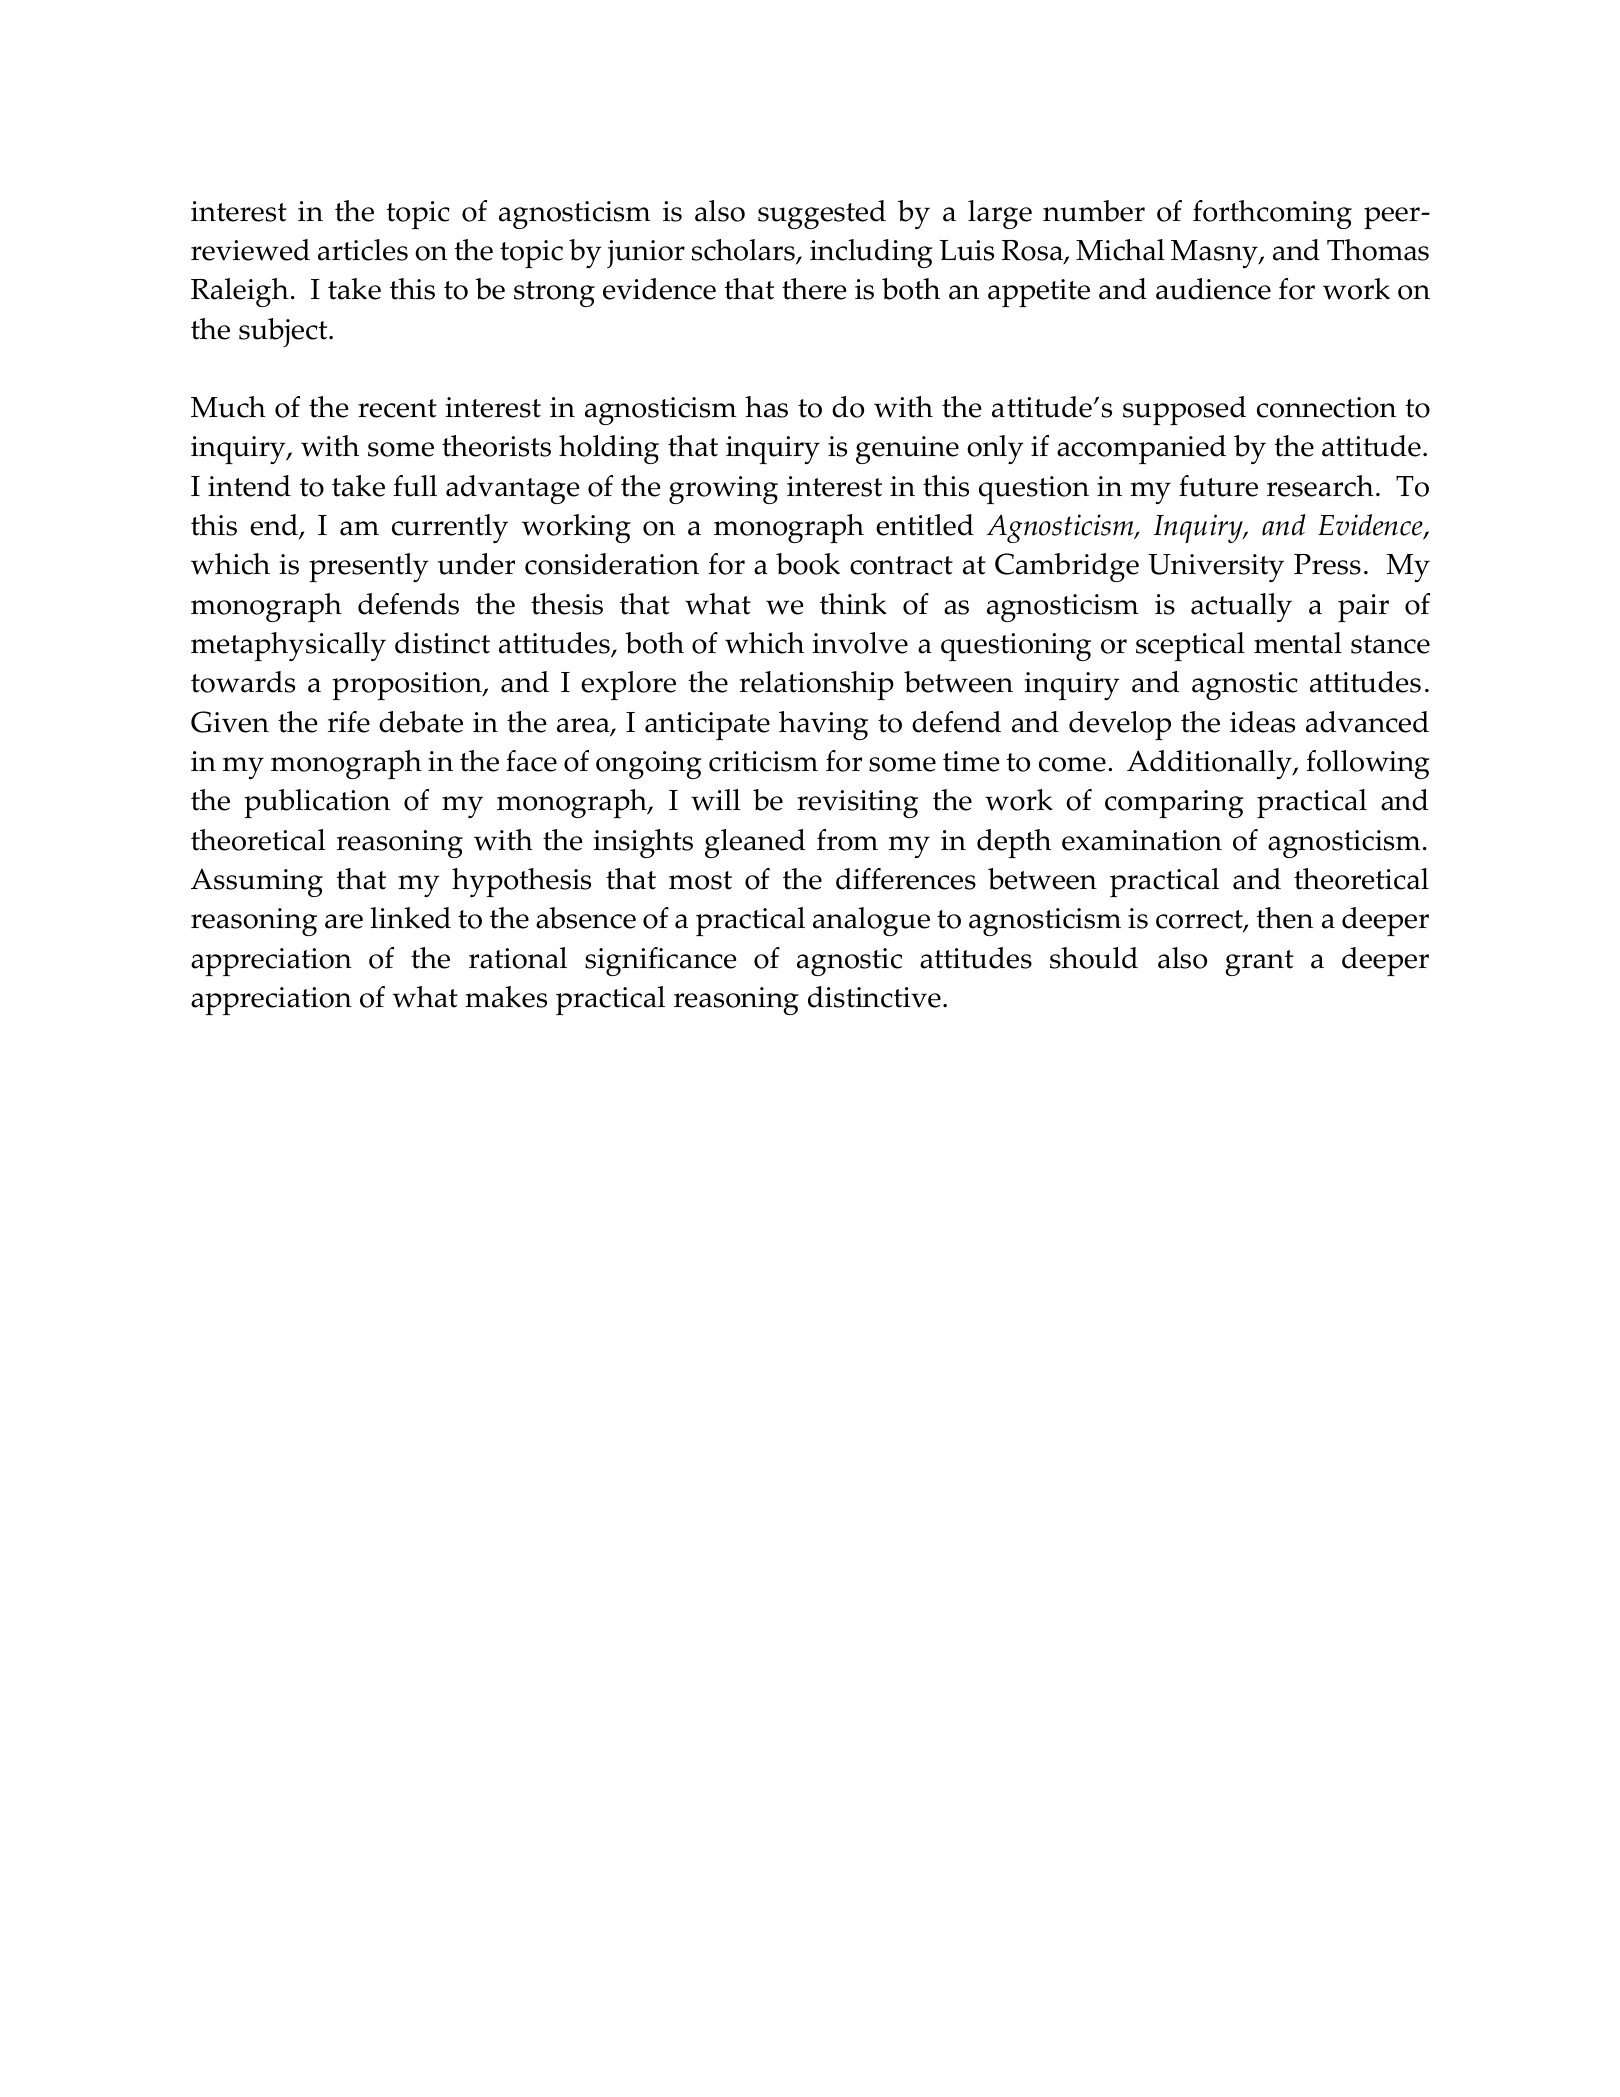  What do you see at coordinates (766, 407) in the document?
I see `has` at bounding box center [766, 407].
